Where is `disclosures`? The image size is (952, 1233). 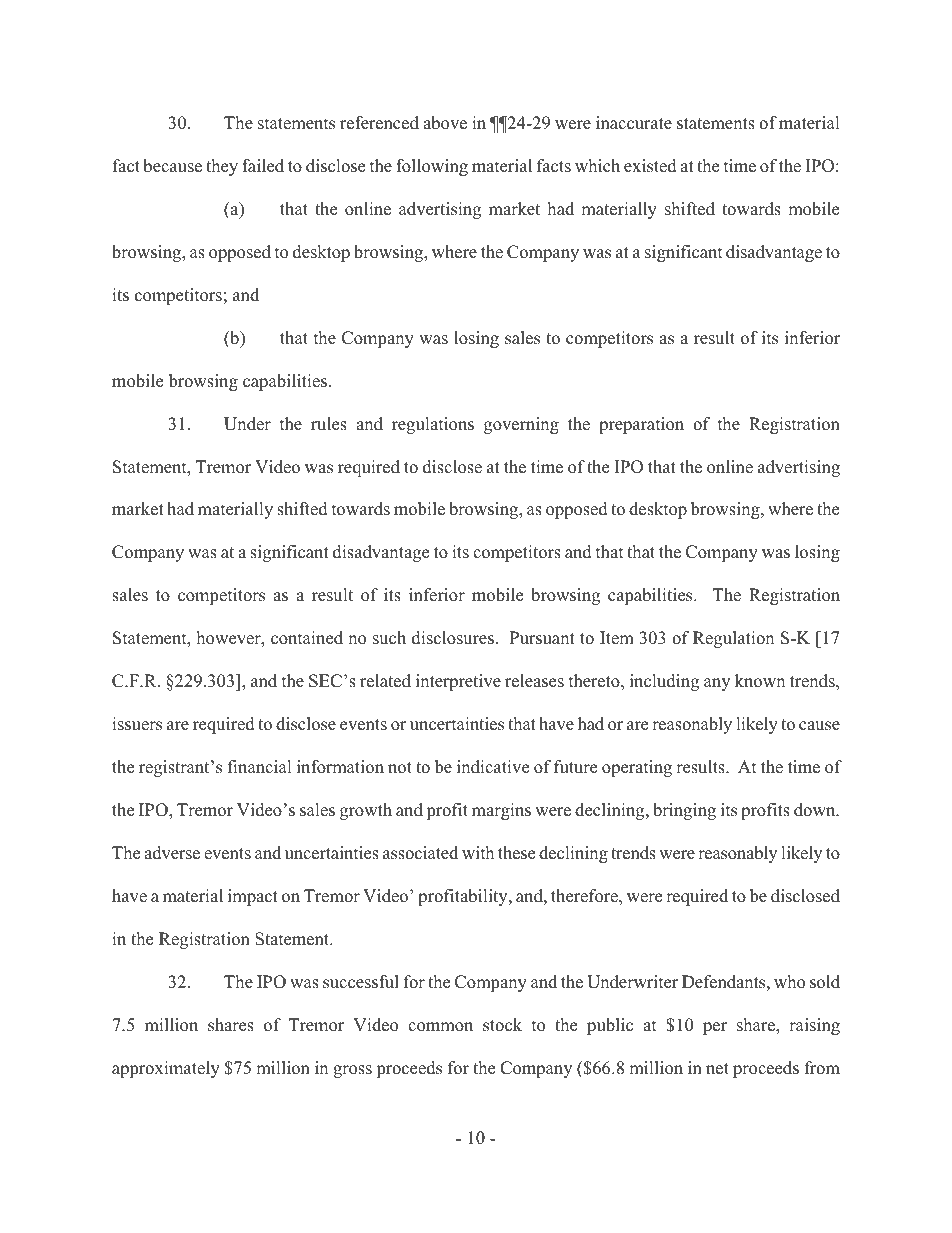
disclosures is located at coordinates (453, 638).
